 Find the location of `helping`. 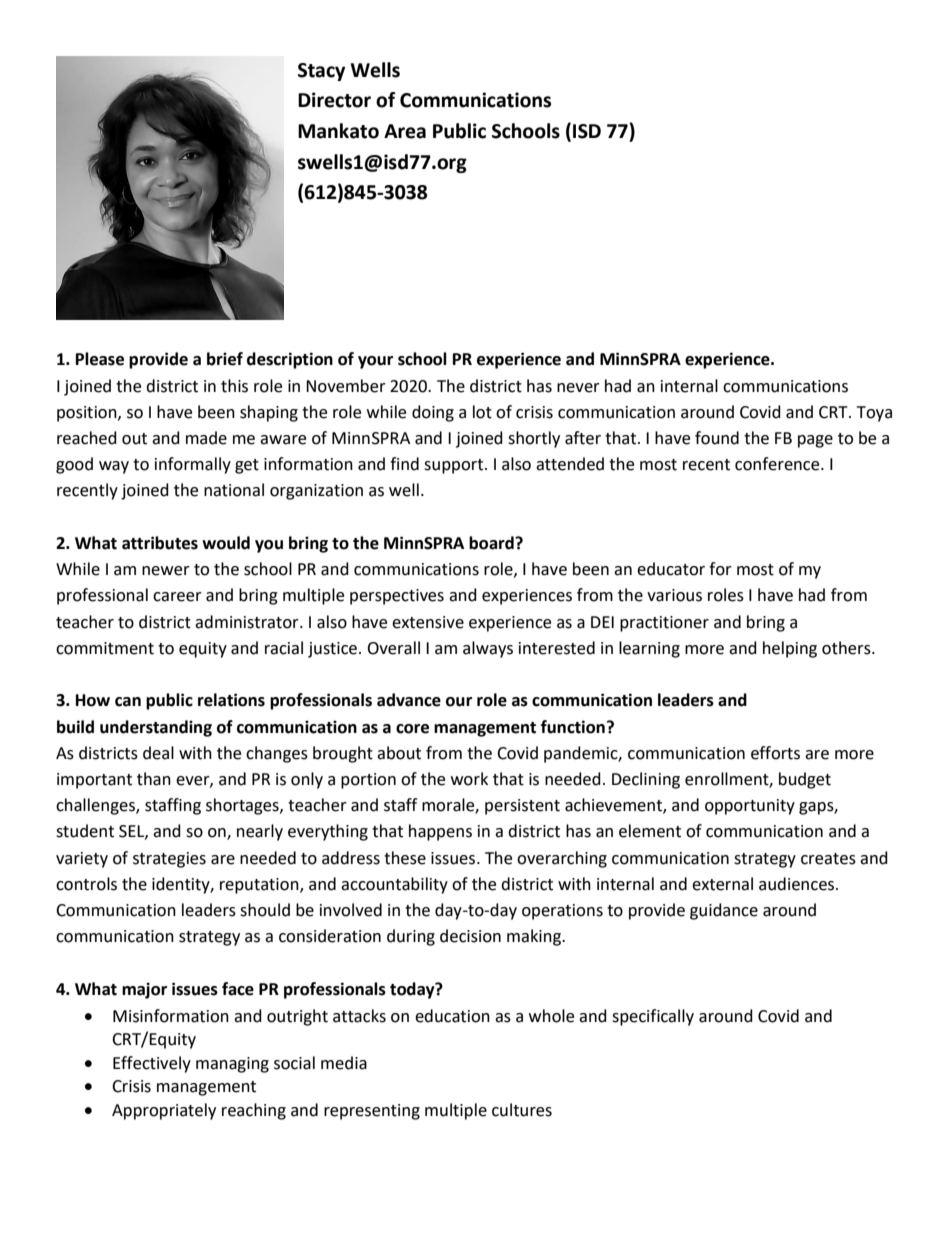

helping is located at coordinates (790, 649).
